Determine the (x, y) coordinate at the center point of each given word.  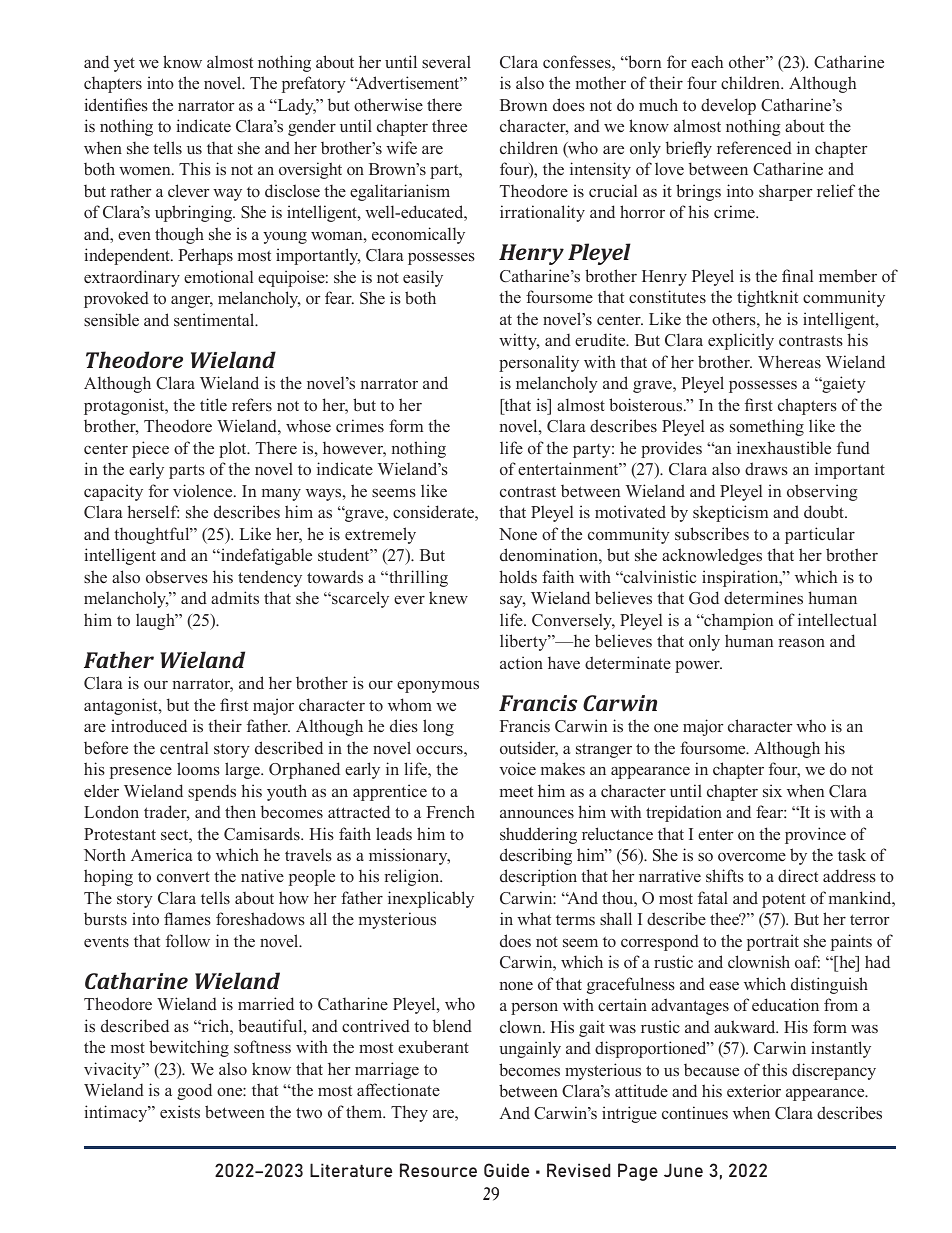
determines (763, 597)
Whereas (789, 361)
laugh (156, 621)
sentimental (215, 319)
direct (798, 875)
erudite (601, 340)
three (449, 125)
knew (448, 597)
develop (728, 106)
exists (180, 1111)
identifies (116, 105)
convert (183, 877)
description (538, 877)
